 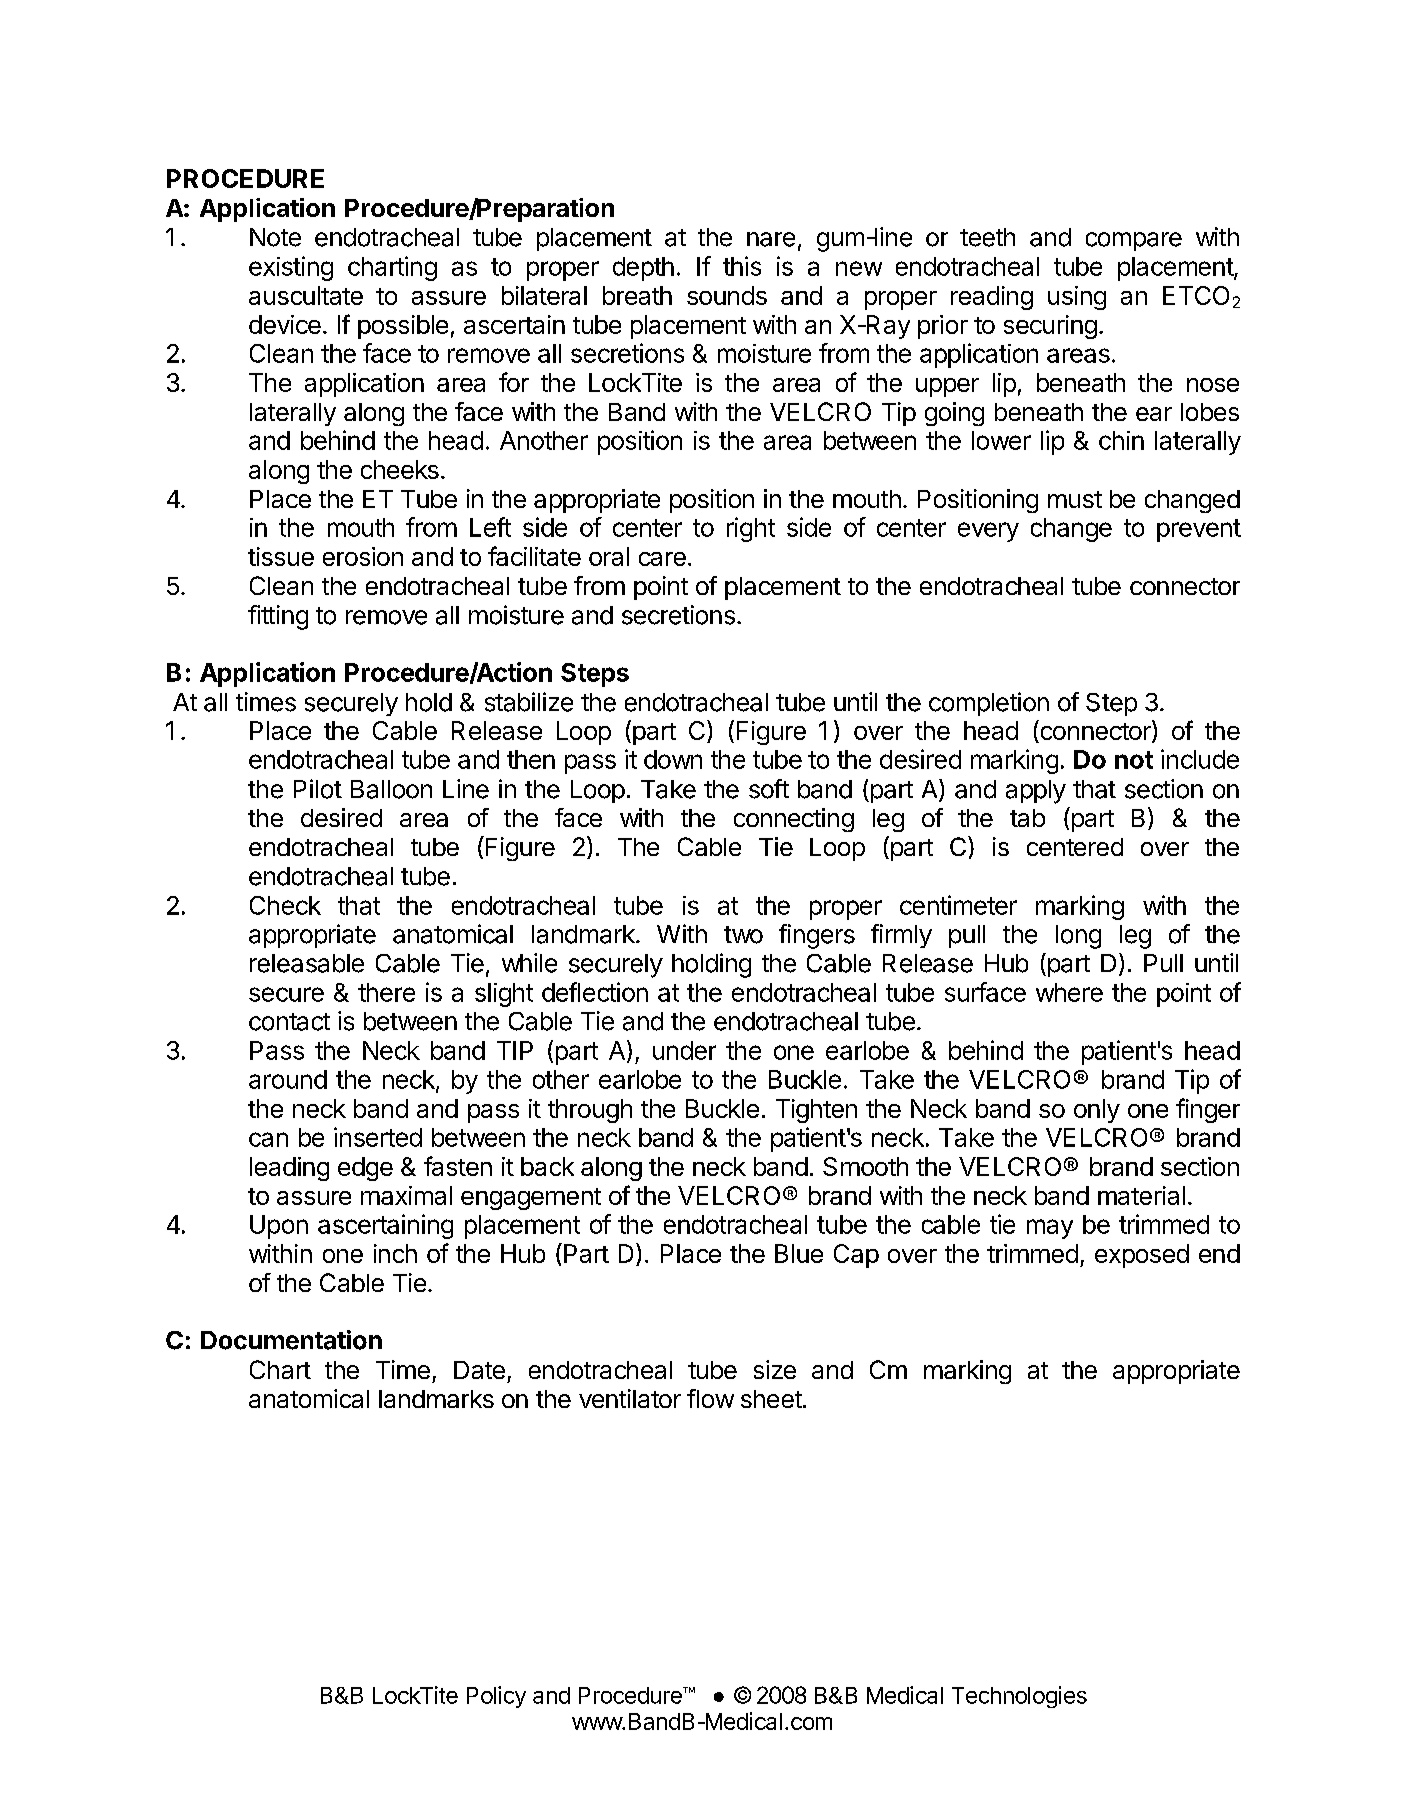 What do you see at coordinates (743, 935) in the screenshot?
I see `two` at bounding box center [743, 935].
